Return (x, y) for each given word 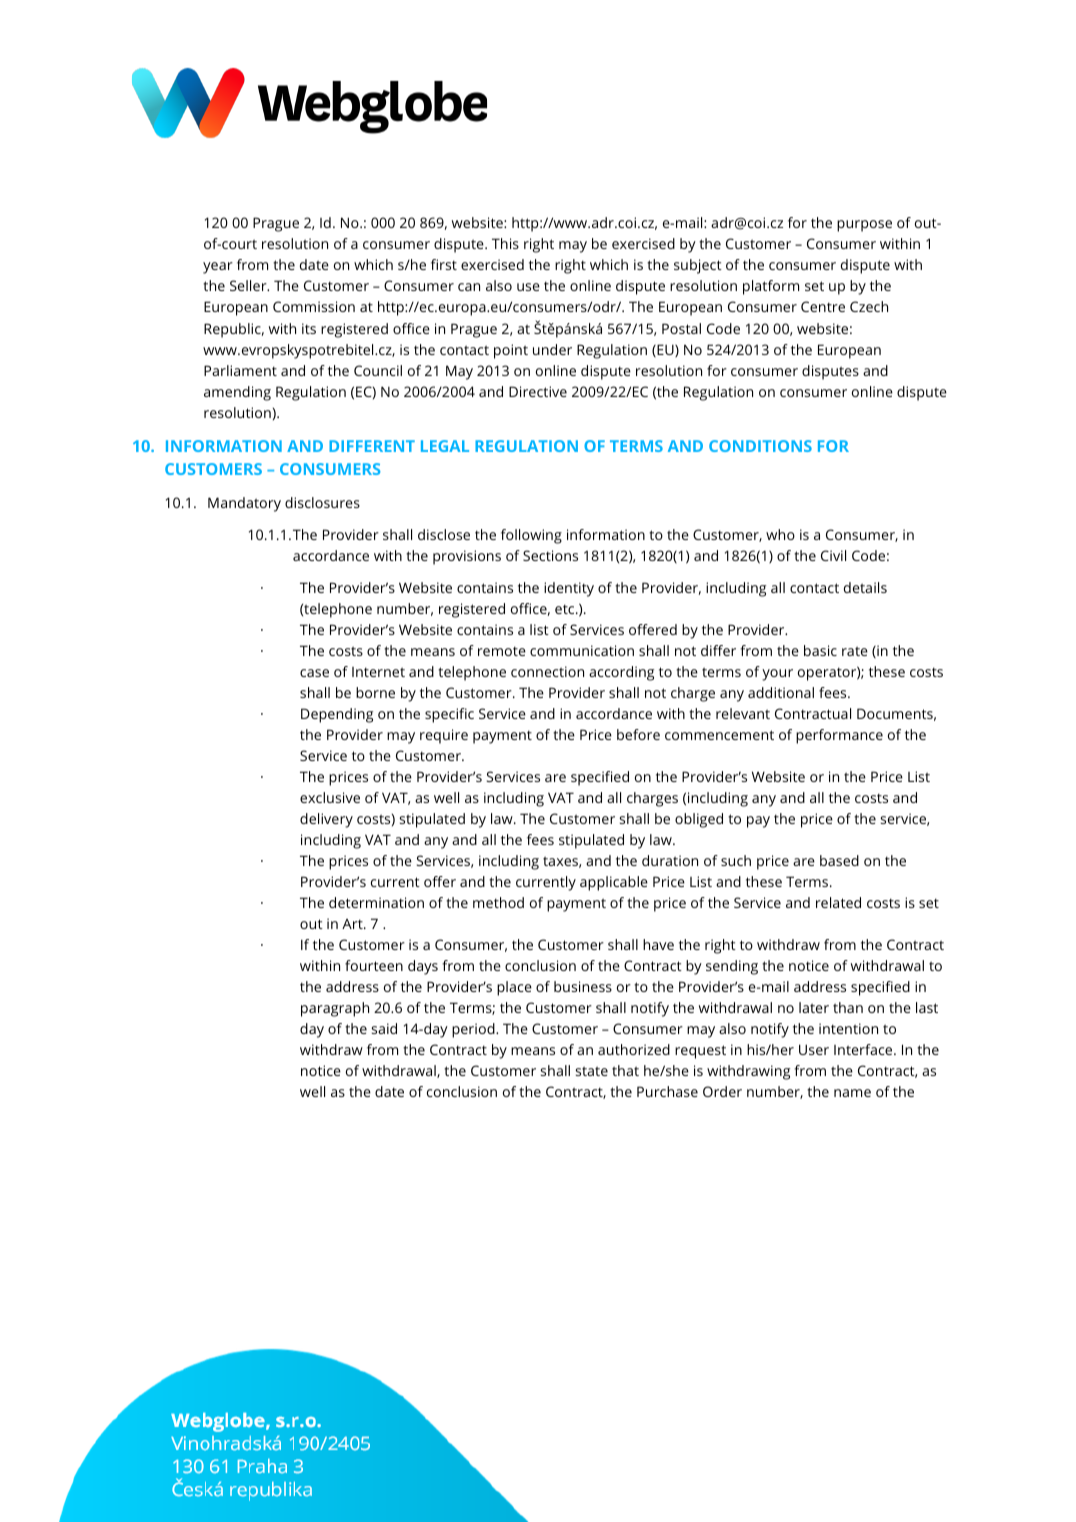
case (314, 673)
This (505, 243)
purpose (864, 226)
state (592, 1071)
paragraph (335, 1009)
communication (582, 650)
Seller (249, 285)
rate (855, 651)
